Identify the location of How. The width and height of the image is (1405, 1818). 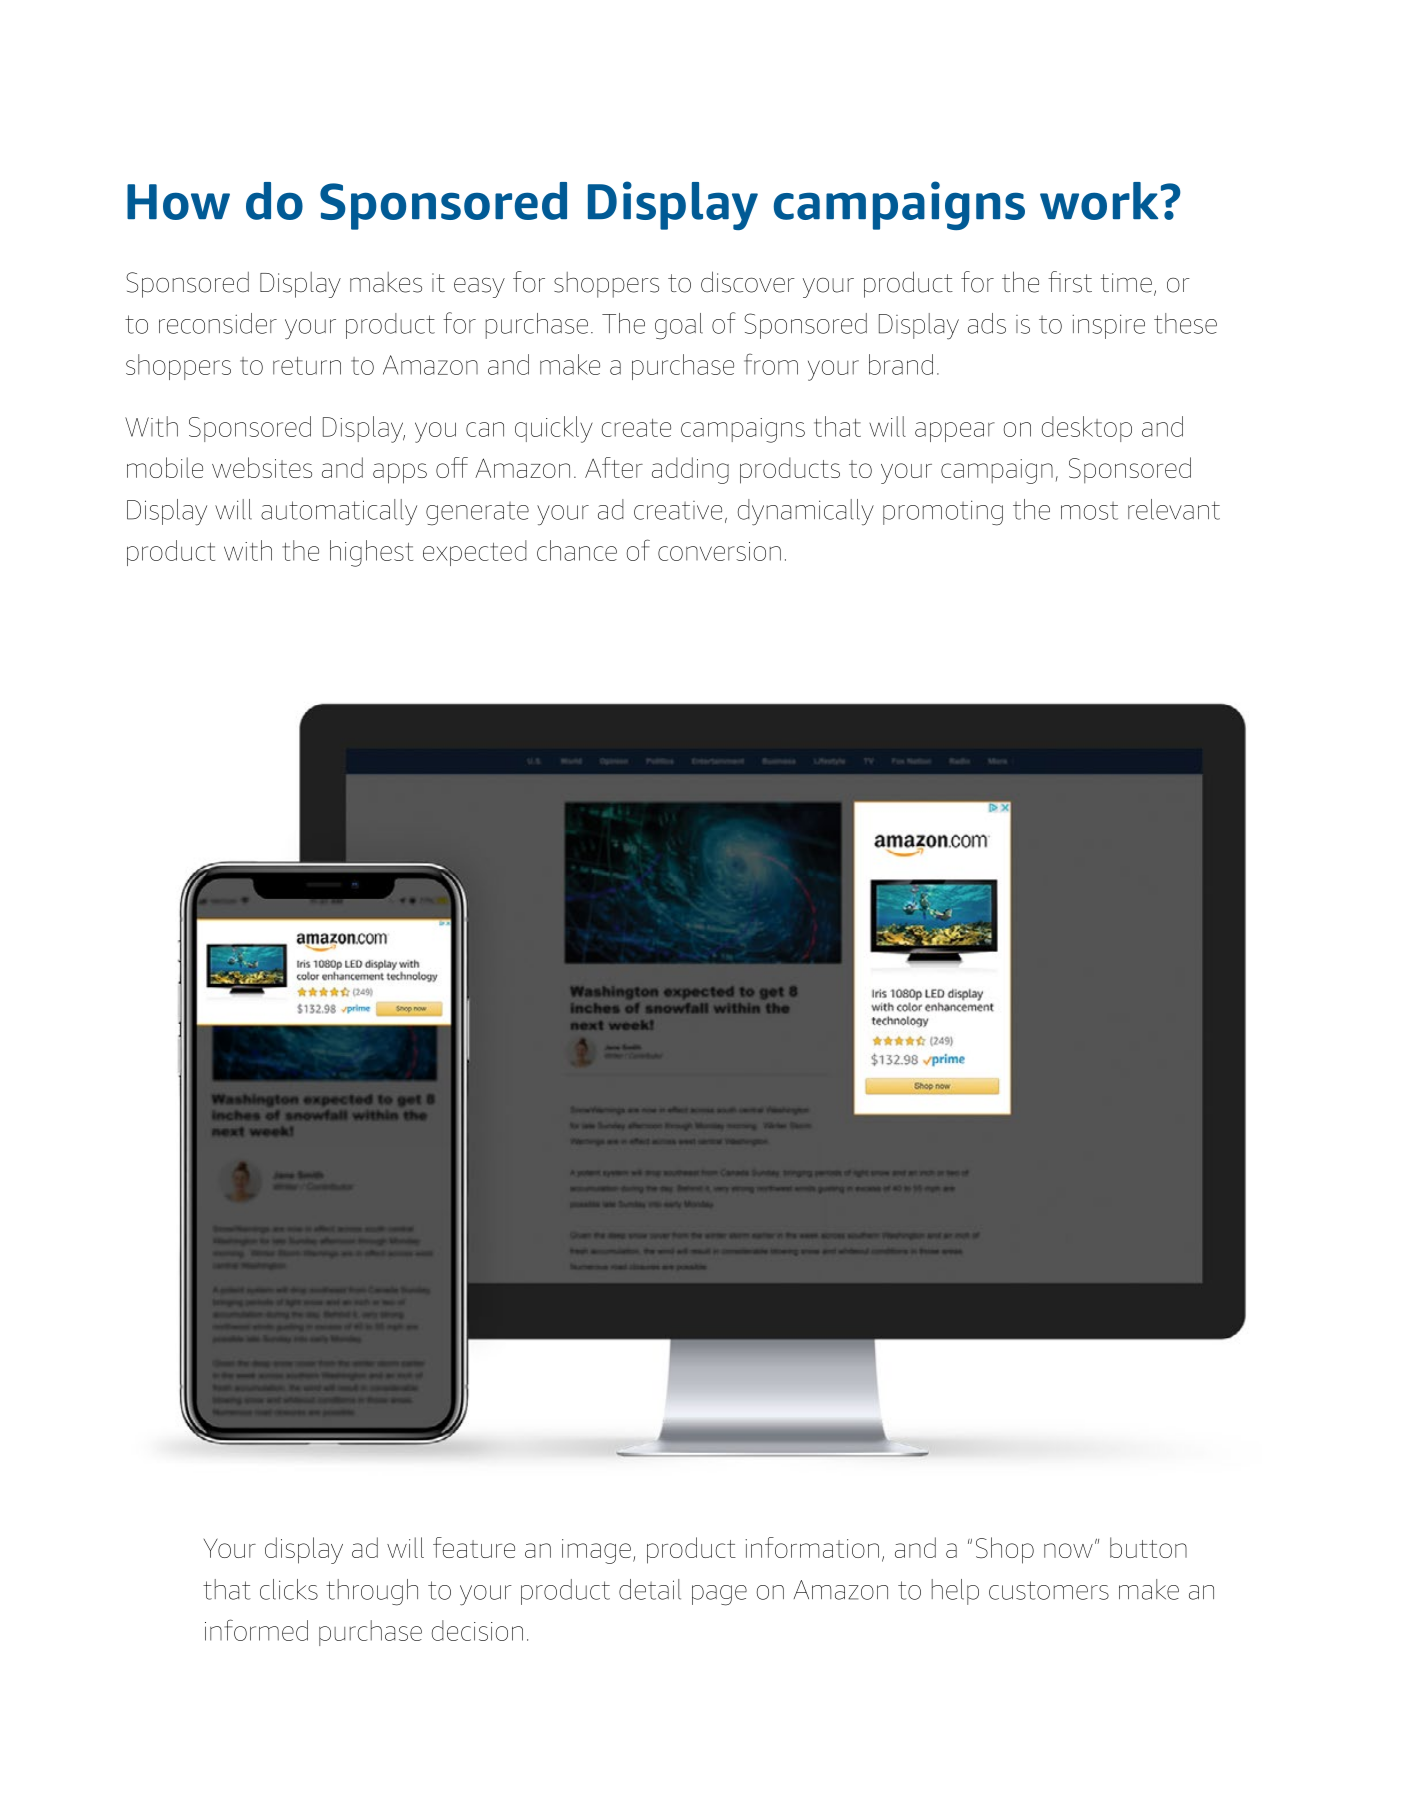
(178, 202).
